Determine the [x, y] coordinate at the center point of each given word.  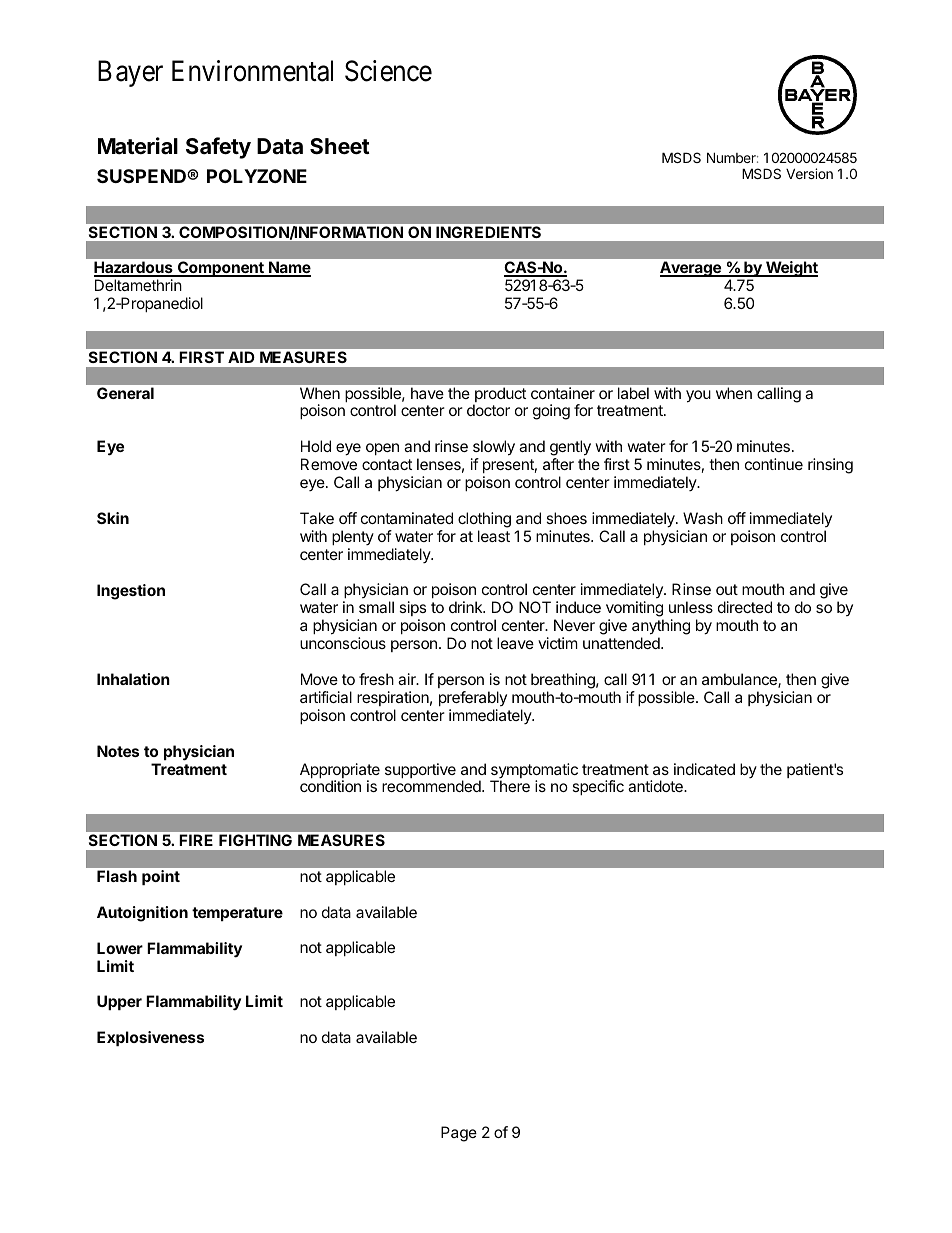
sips [412, 610]
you [698, 396]
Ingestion [131, 592]
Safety [218, 148]
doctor [488, 410]
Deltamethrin [138, 285]
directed [745, 607]
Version [809, 173]
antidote [656, 786]
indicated [704, 769]
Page [459, 1134]
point [161, 877]
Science [388, 71]
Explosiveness [150, 1038]
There [510, 786]
